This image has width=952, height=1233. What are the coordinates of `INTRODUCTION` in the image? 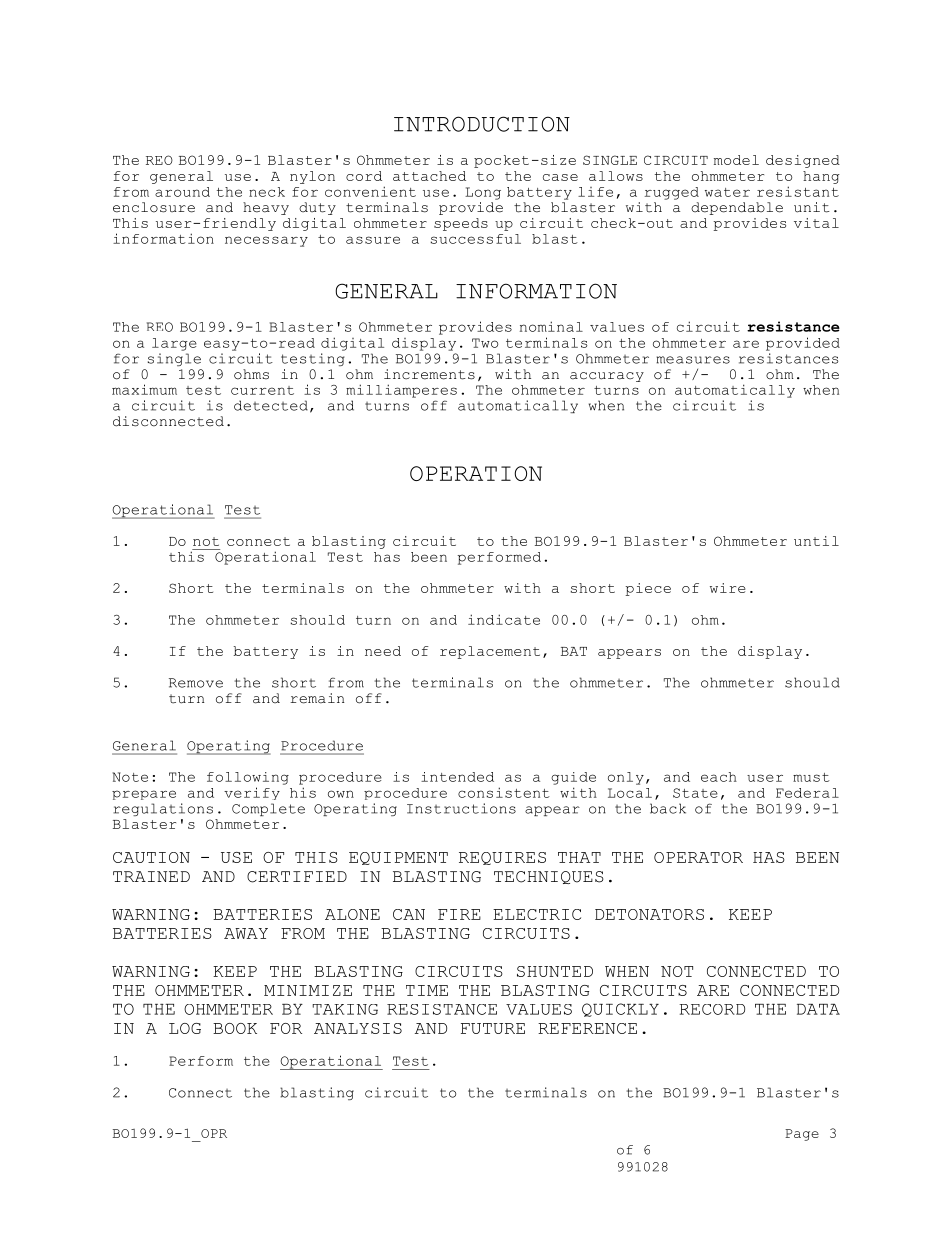 It's located at (482, 124).
